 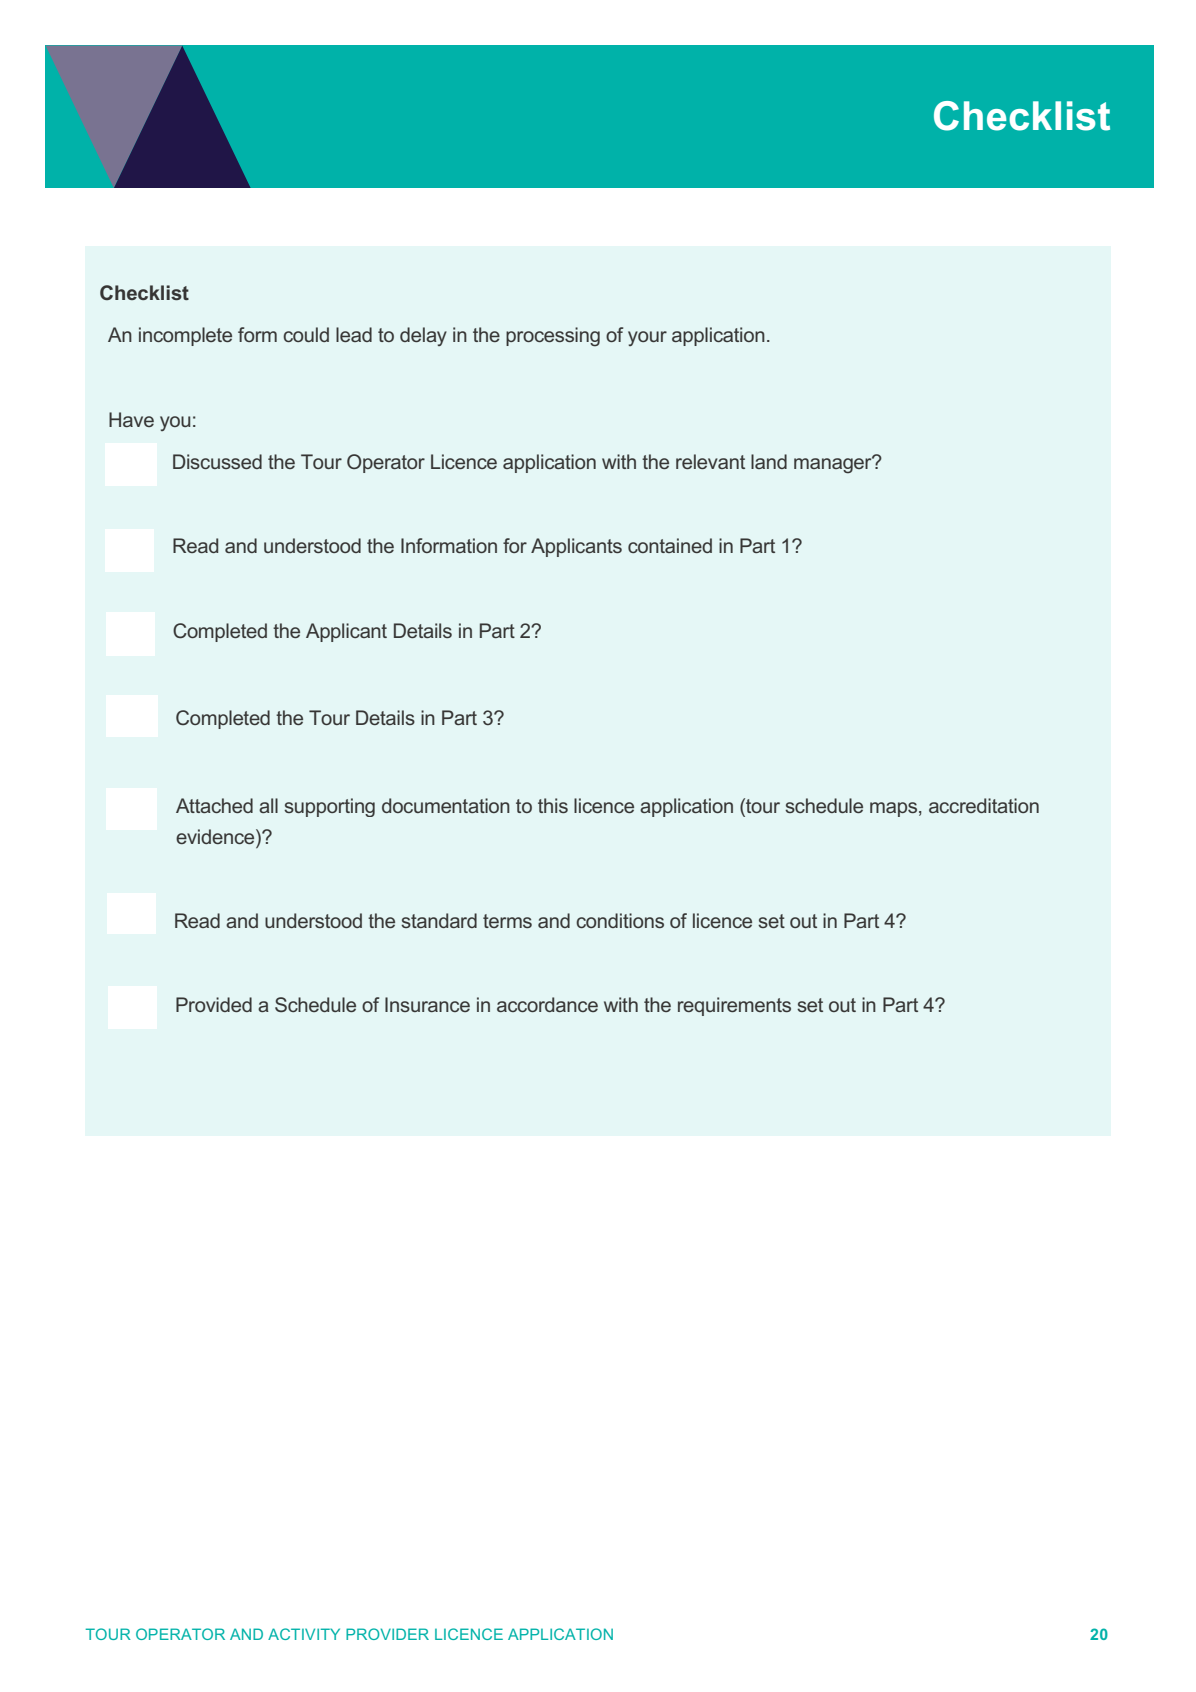 What do you see at coordinates (769, 461) in the screenshot?
I see `land` at bounding box center [769, 461].
